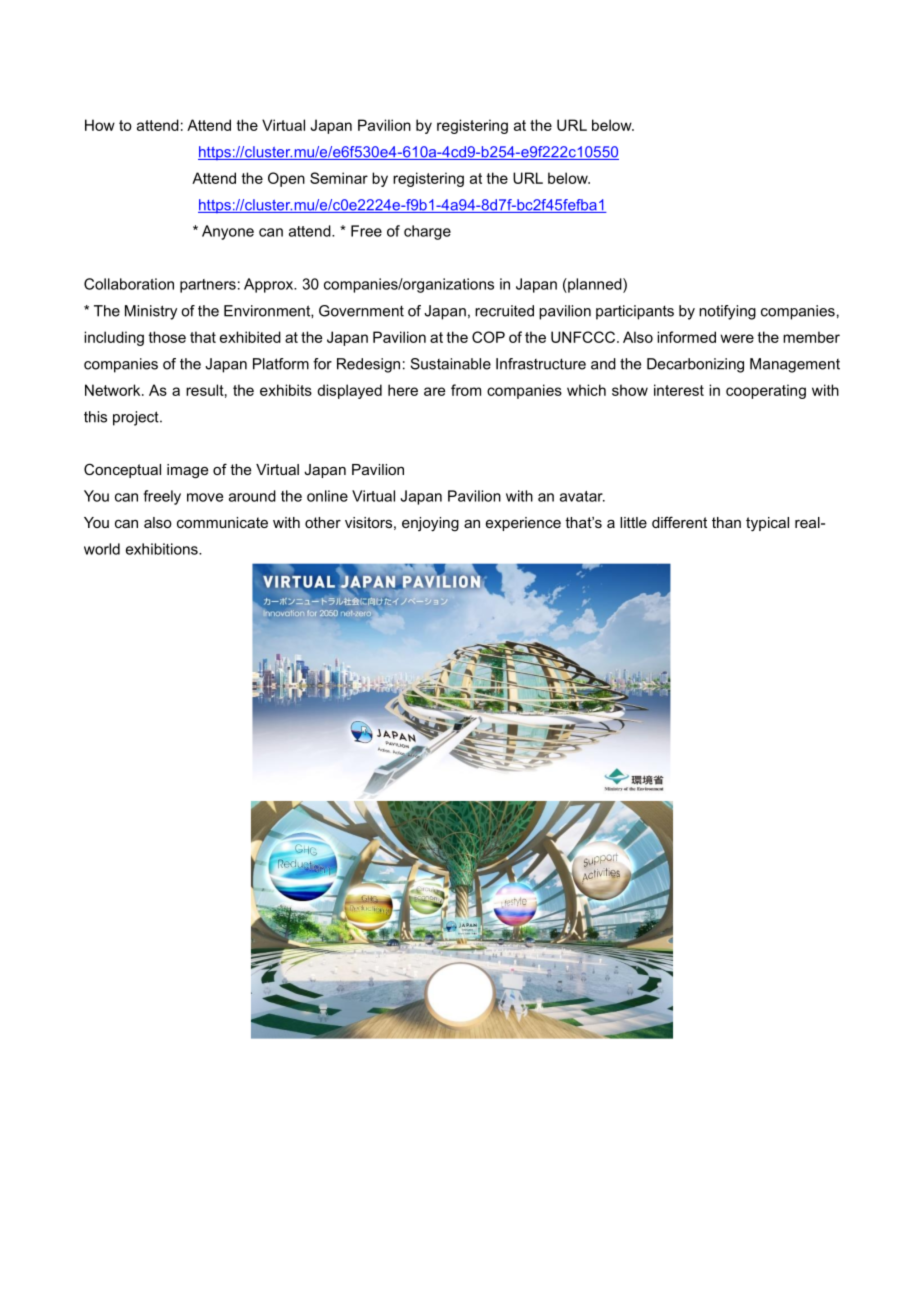  What do you see at coordinates (430, 524) in the page?
I see `enjoying` at bounding box center [430, 524].
